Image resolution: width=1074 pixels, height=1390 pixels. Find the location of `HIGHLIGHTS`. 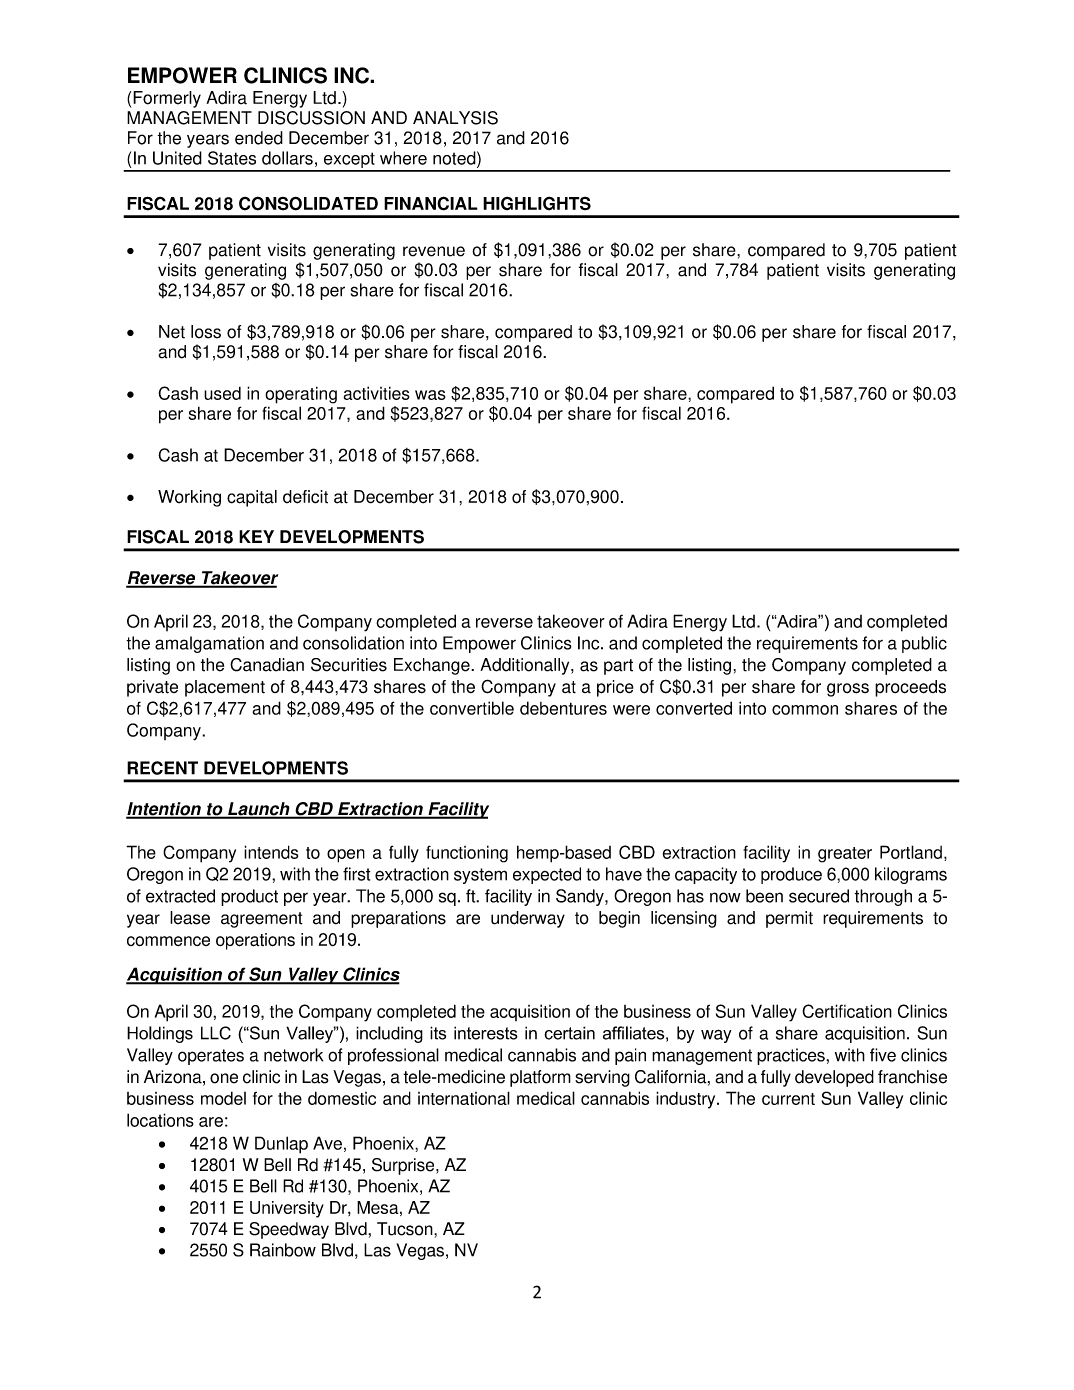

HIGHLIGHTS is located at coordinates (537, 203).
